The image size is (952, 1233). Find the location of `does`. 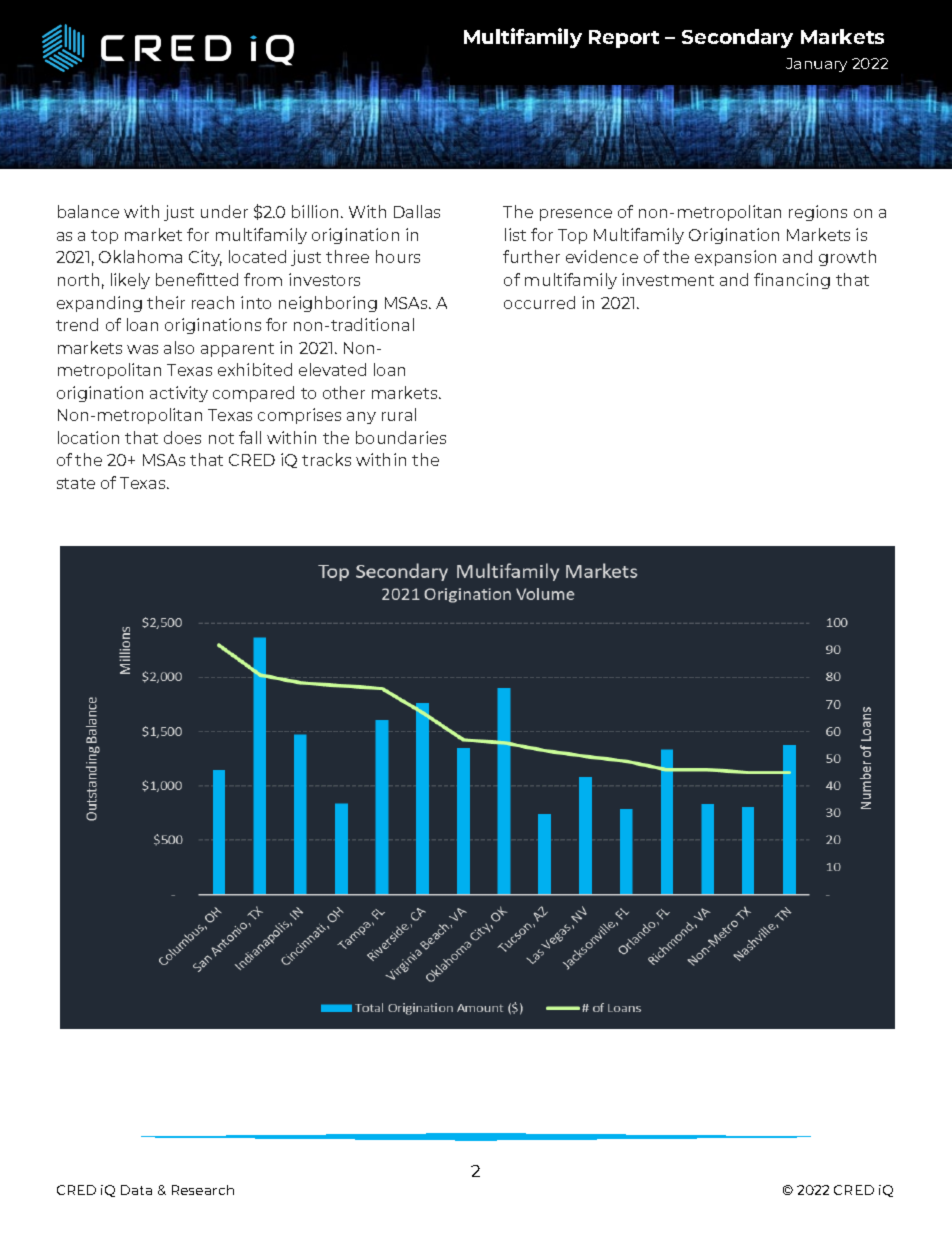

does is located at coordinates (182, 437).
